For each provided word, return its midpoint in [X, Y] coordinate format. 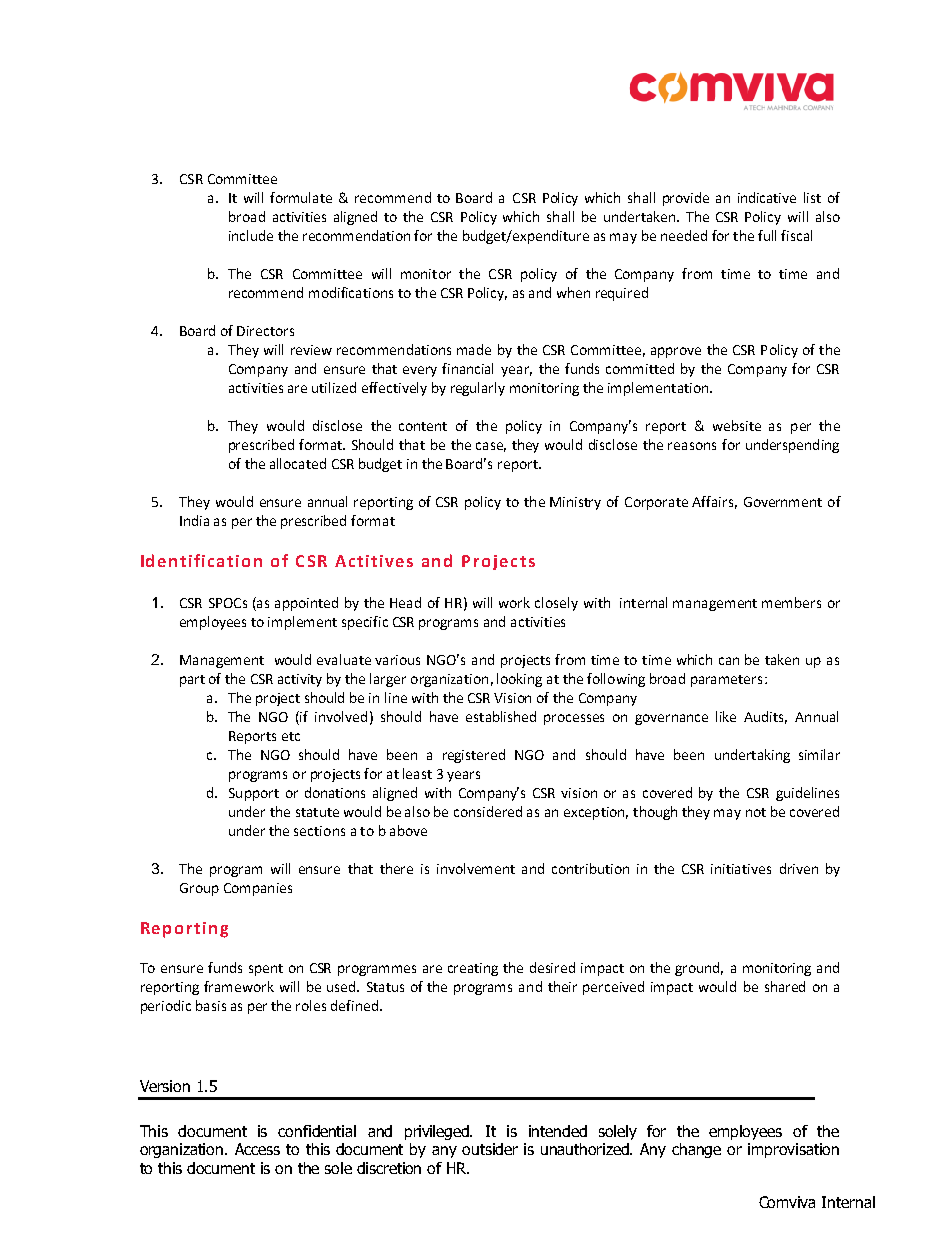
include [251, 235]
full [767, 235]
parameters [726, 681]
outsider [490, 1149]
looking [519, 680]
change [696, 1150]
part [192, 681]
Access [257, 1149]
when [573, 292]
